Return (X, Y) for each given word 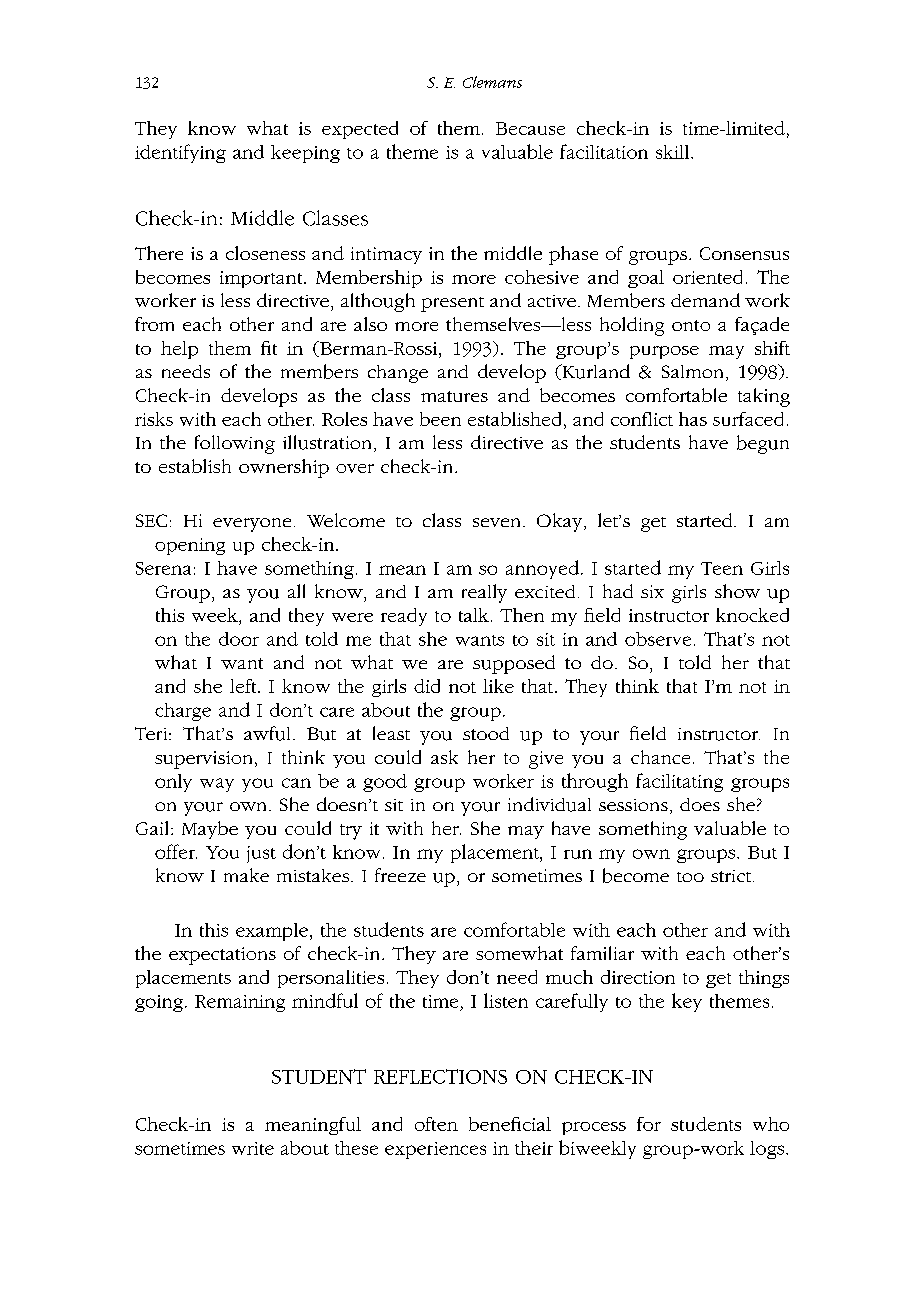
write (253, 1148)
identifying (180, 153)
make (246, 875)
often (436, 1124)
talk (474, 615)
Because (530, 128)
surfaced (748, 419)
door (239, 639)
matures (454, 396)
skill (672, 152)
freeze (400, 875)
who (771, 1124)
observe (658, 639)
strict (732, 876)
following (235, 444)
